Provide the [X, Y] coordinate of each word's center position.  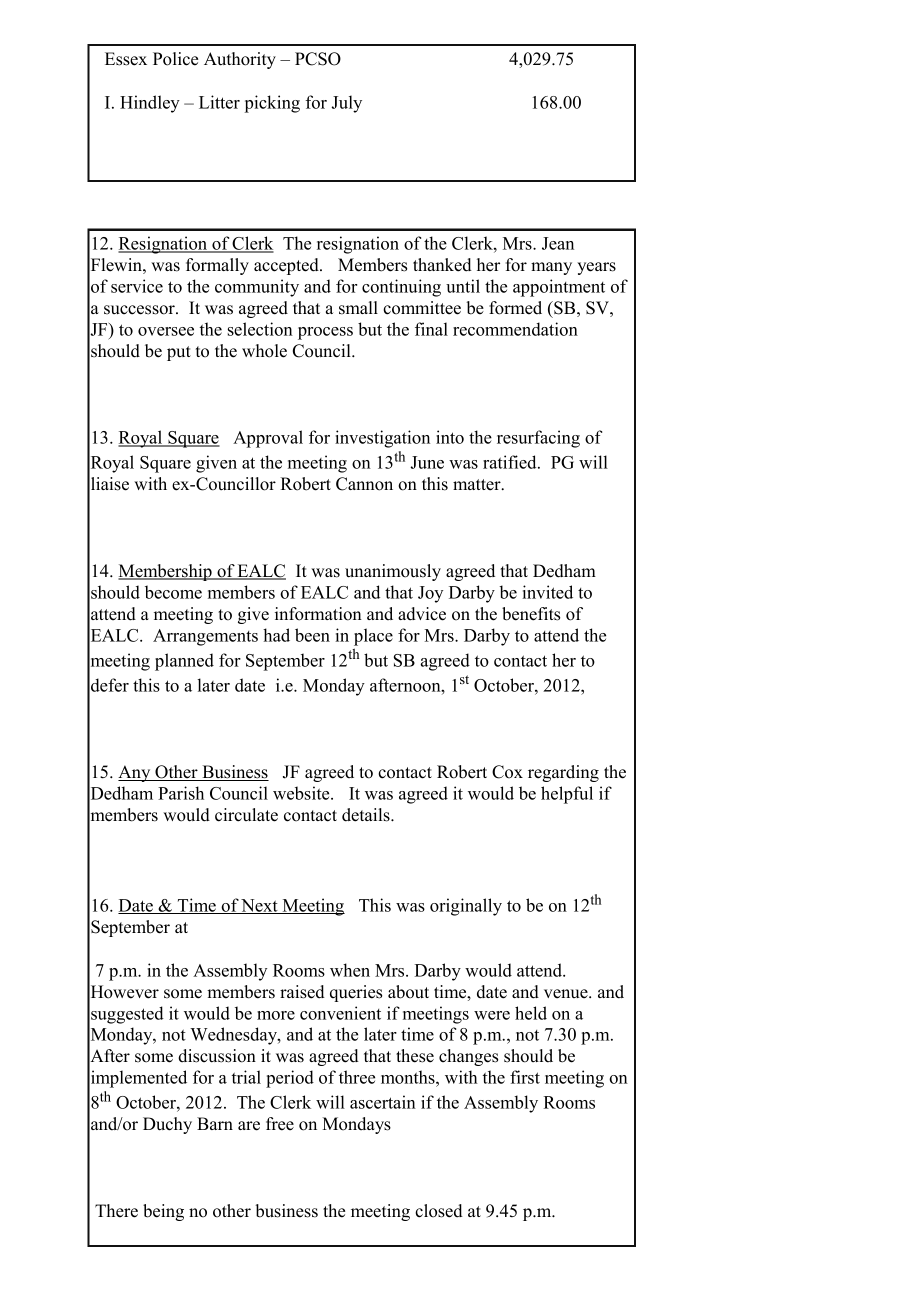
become [173, 592]
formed [515, 308]
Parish [181, 793]
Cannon [364, 484]
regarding [563, 773]
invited [547, 592]
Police [175, 59]
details [367, 815]
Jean [558, 243]
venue [567, 994]
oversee [166, 331]
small [358, 308]
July [347, 104]
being [163, 1212]
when [350, 970]
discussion [217, 1056]
